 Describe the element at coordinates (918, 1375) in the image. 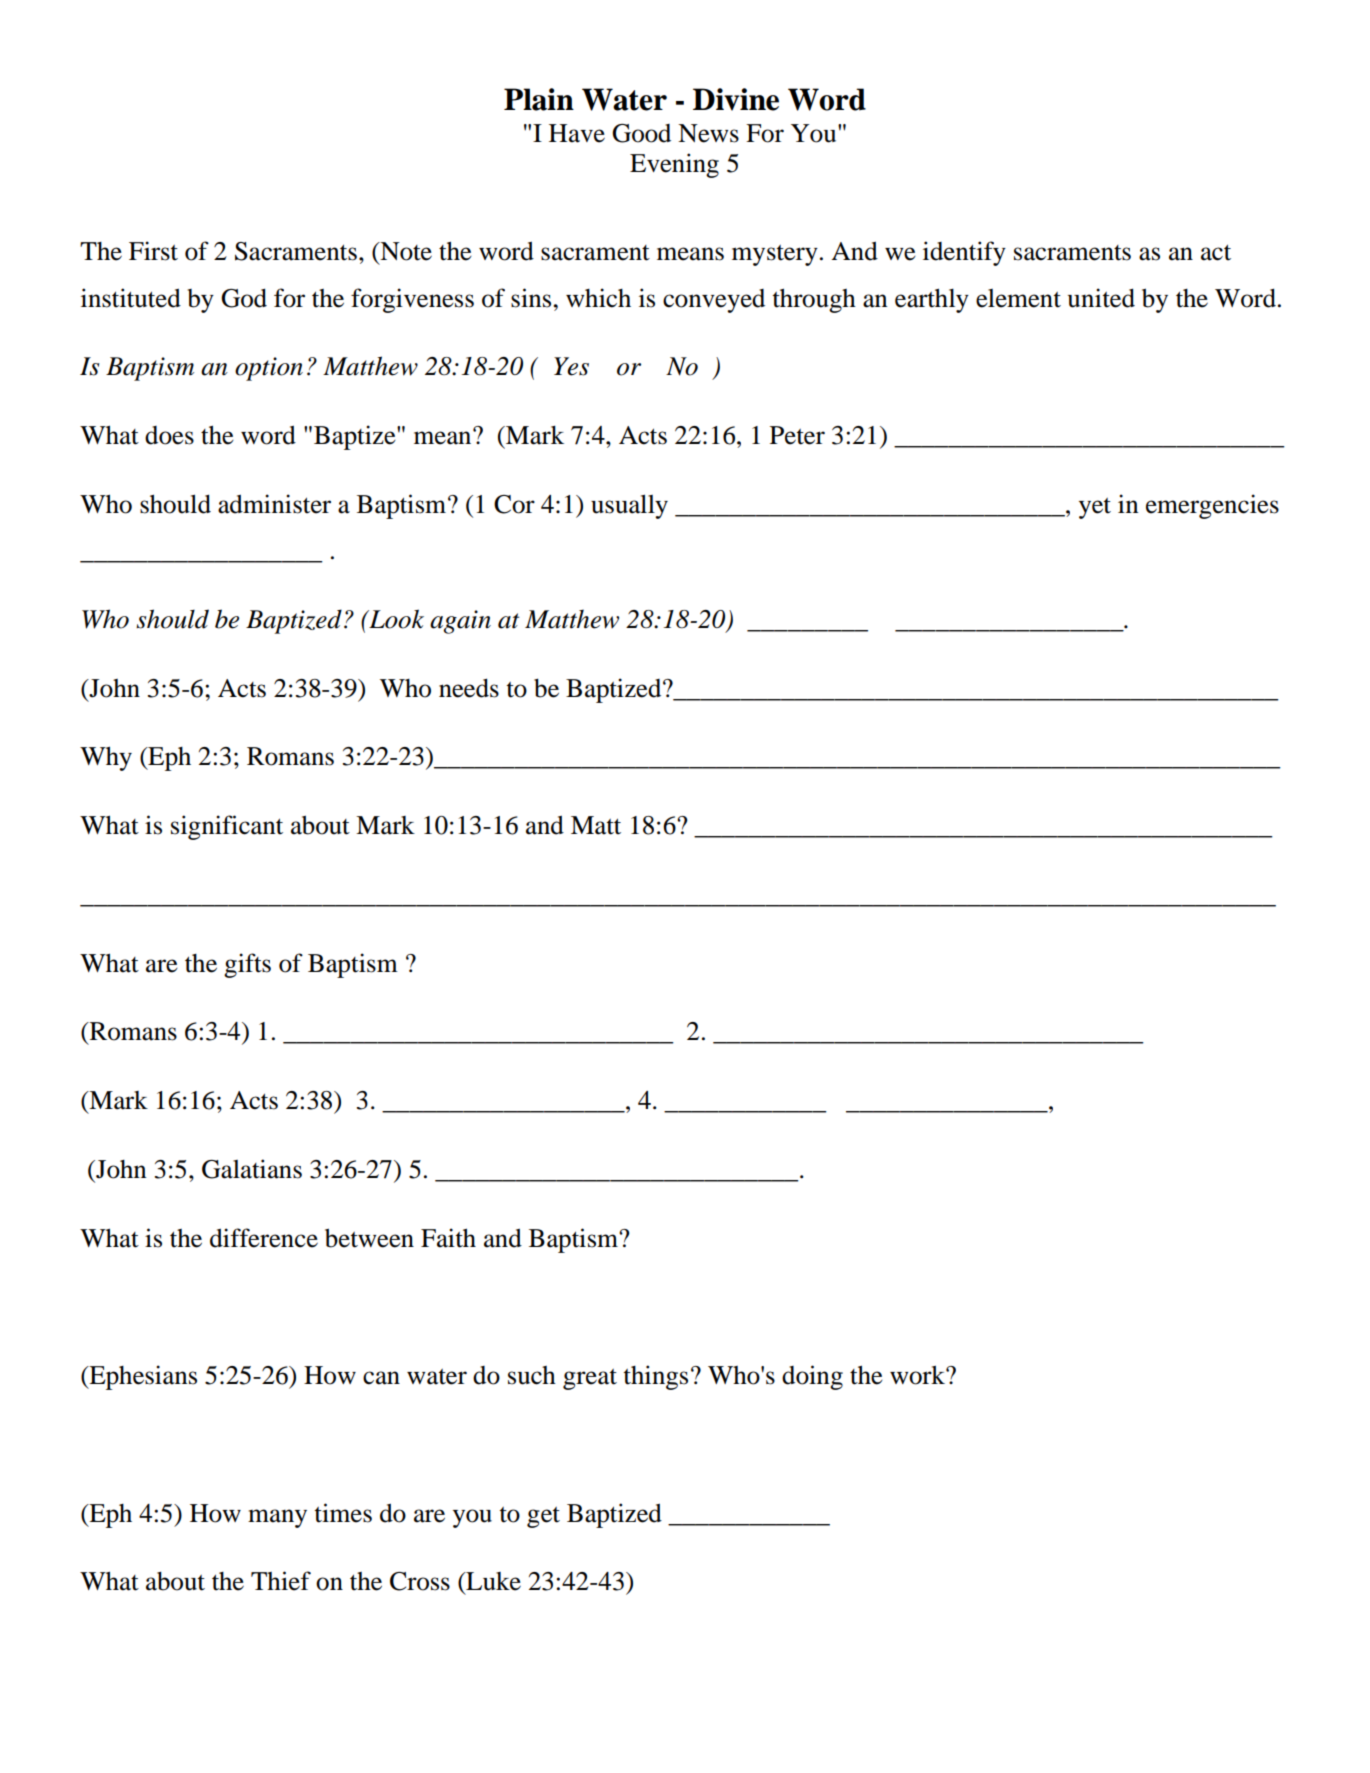

I see `work` at that location.
